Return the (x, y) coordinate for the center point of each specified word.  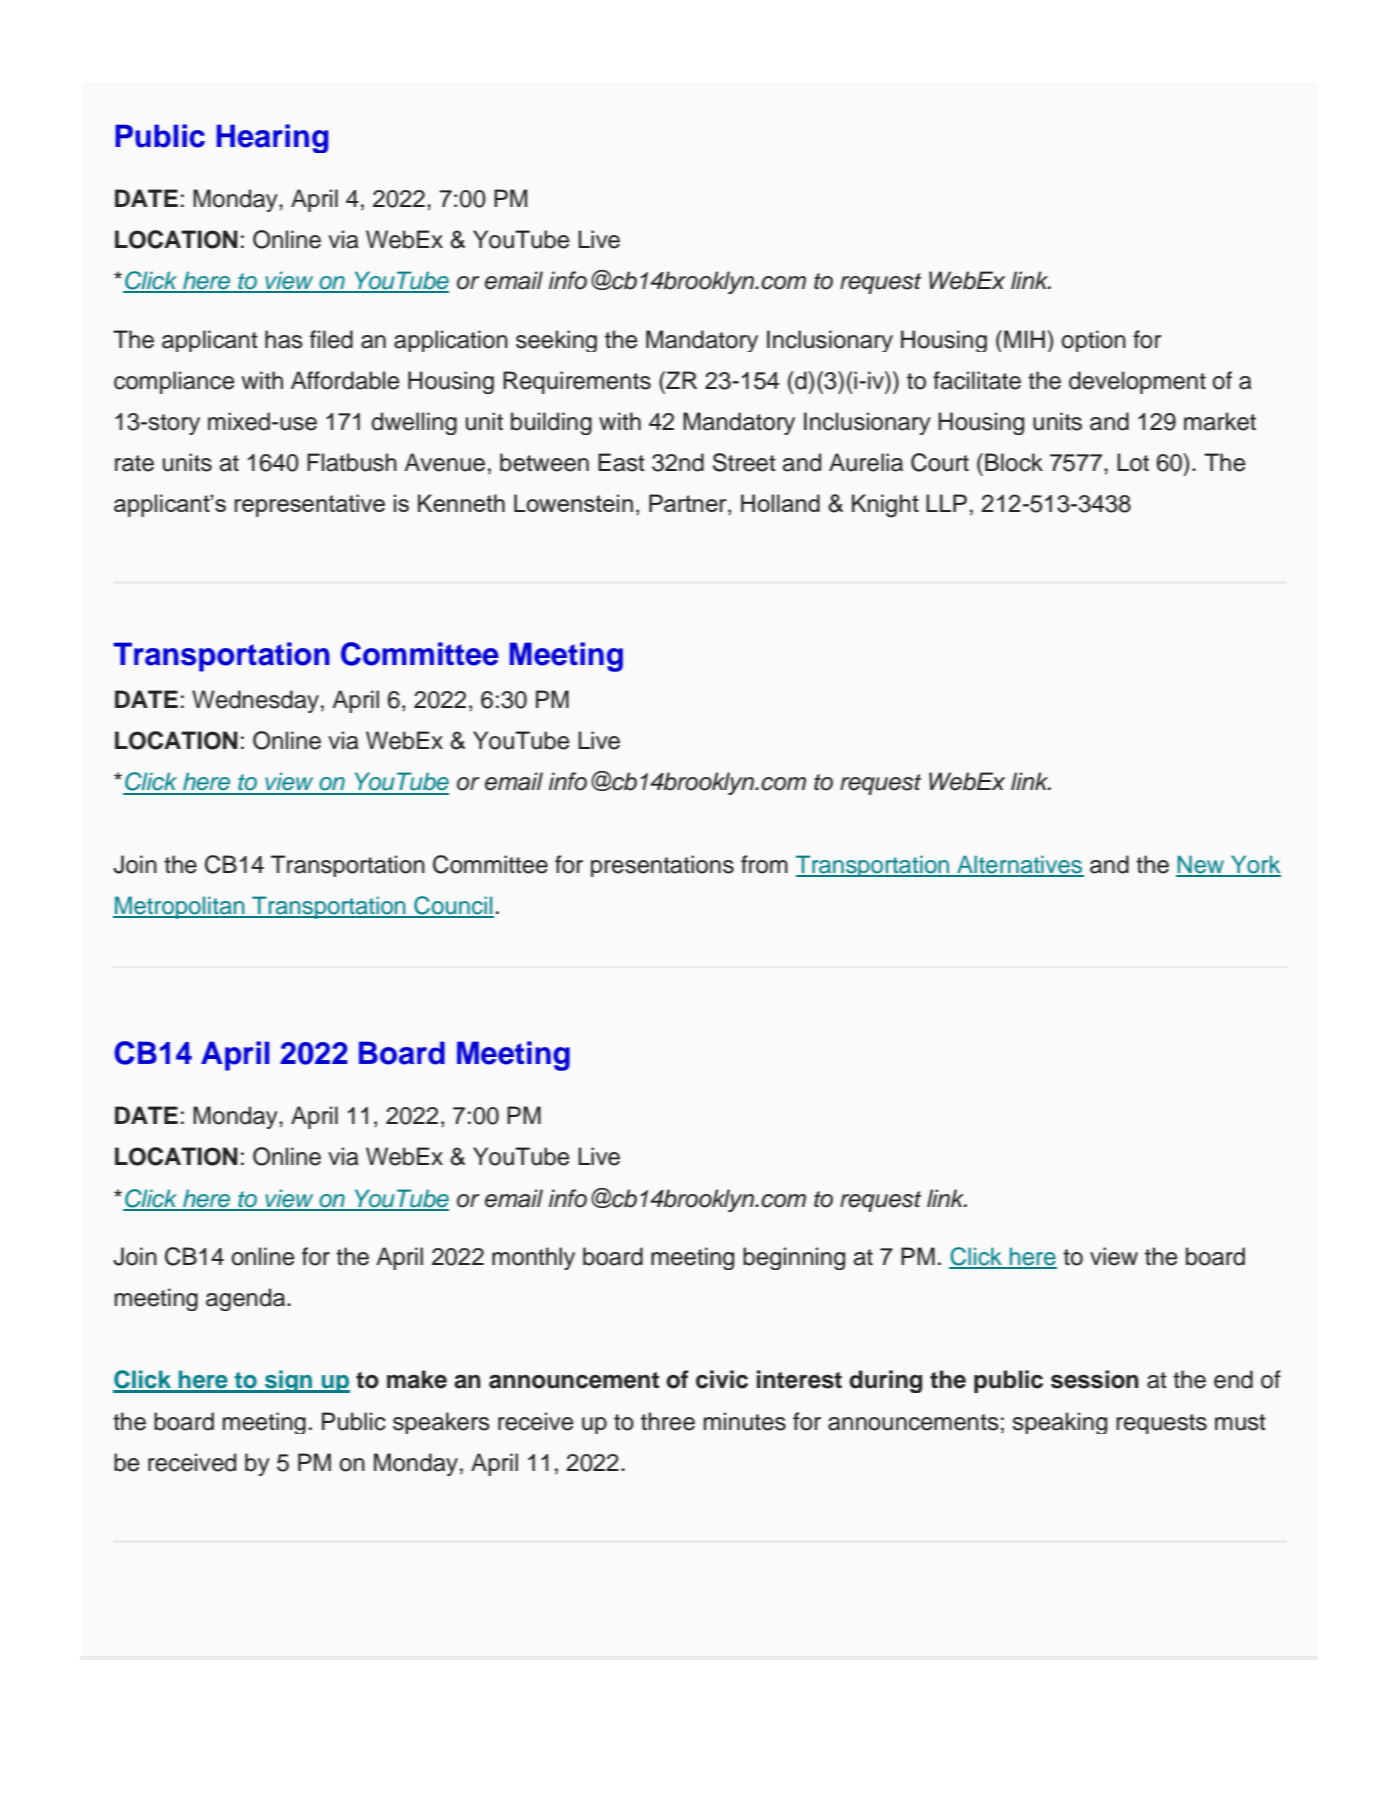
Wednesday (255, 701)
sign (289, 1381)
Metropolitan (180, 907)
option (1093, 341)
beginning (794, 1258)
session (1095, 1379)
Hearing (272, 138)
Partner (689, 504)
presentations (662, 866)
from (764, 864)
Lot (1133, 462)
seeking (556, 341)
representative (310, 505)
